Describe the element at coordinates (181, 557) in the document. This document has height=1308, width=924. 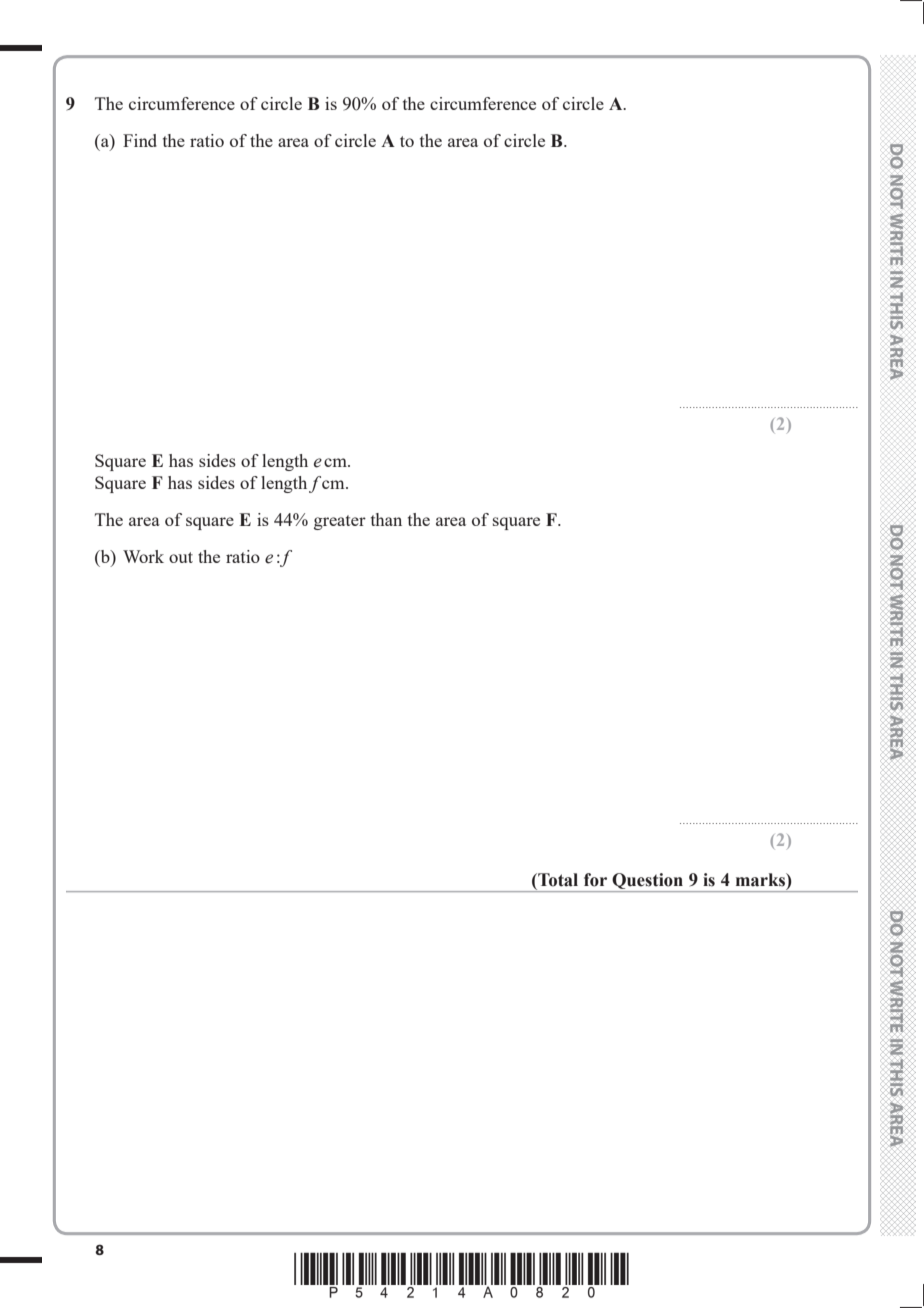
I see `out` at that location.
